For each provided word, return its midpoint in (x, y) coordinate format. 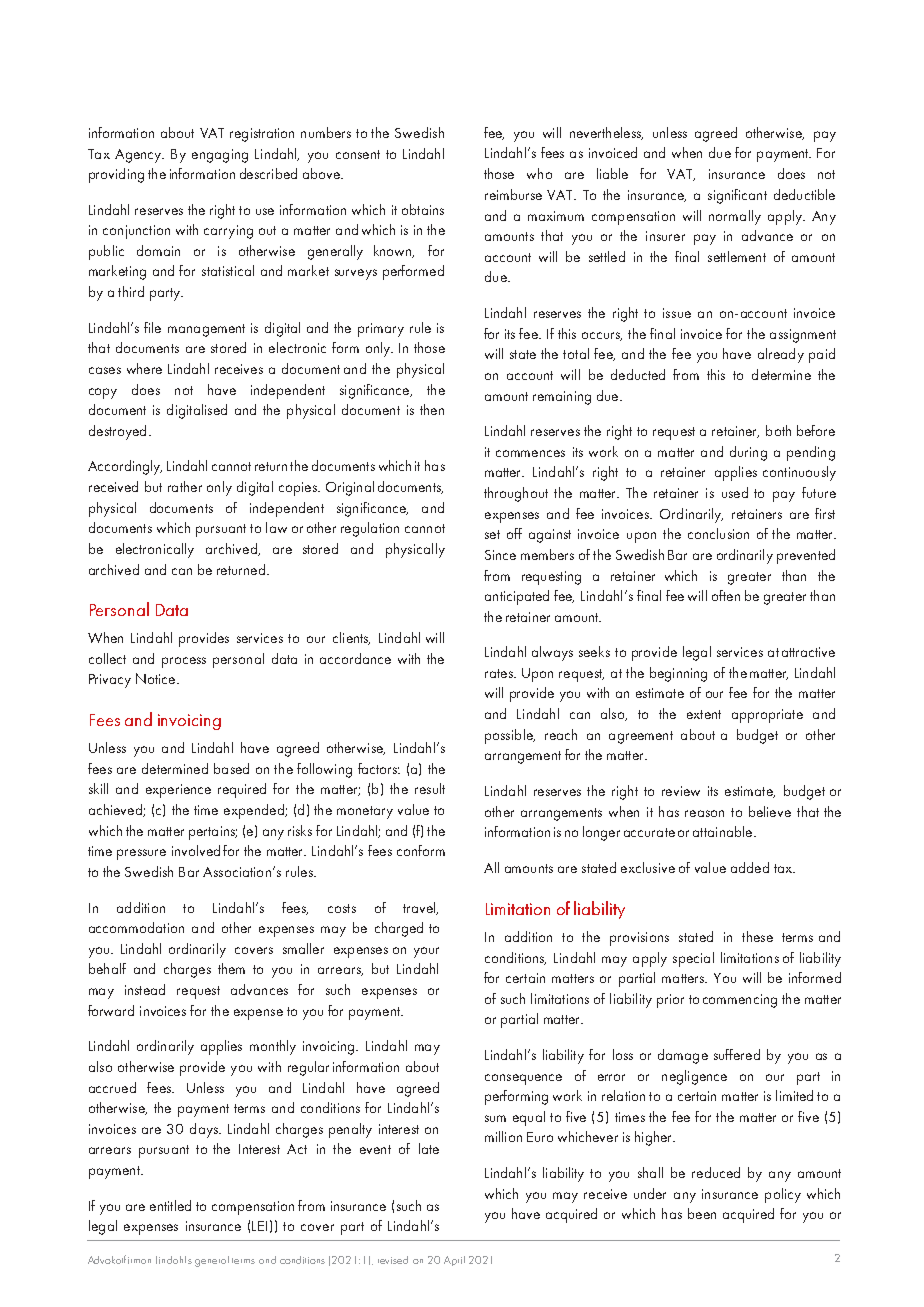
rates (500, 673)
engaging (220, 156)
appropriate (767, 716)
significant (737, 196)
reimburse (513, 194)
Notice (157, 678)
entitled (170, 1205)
